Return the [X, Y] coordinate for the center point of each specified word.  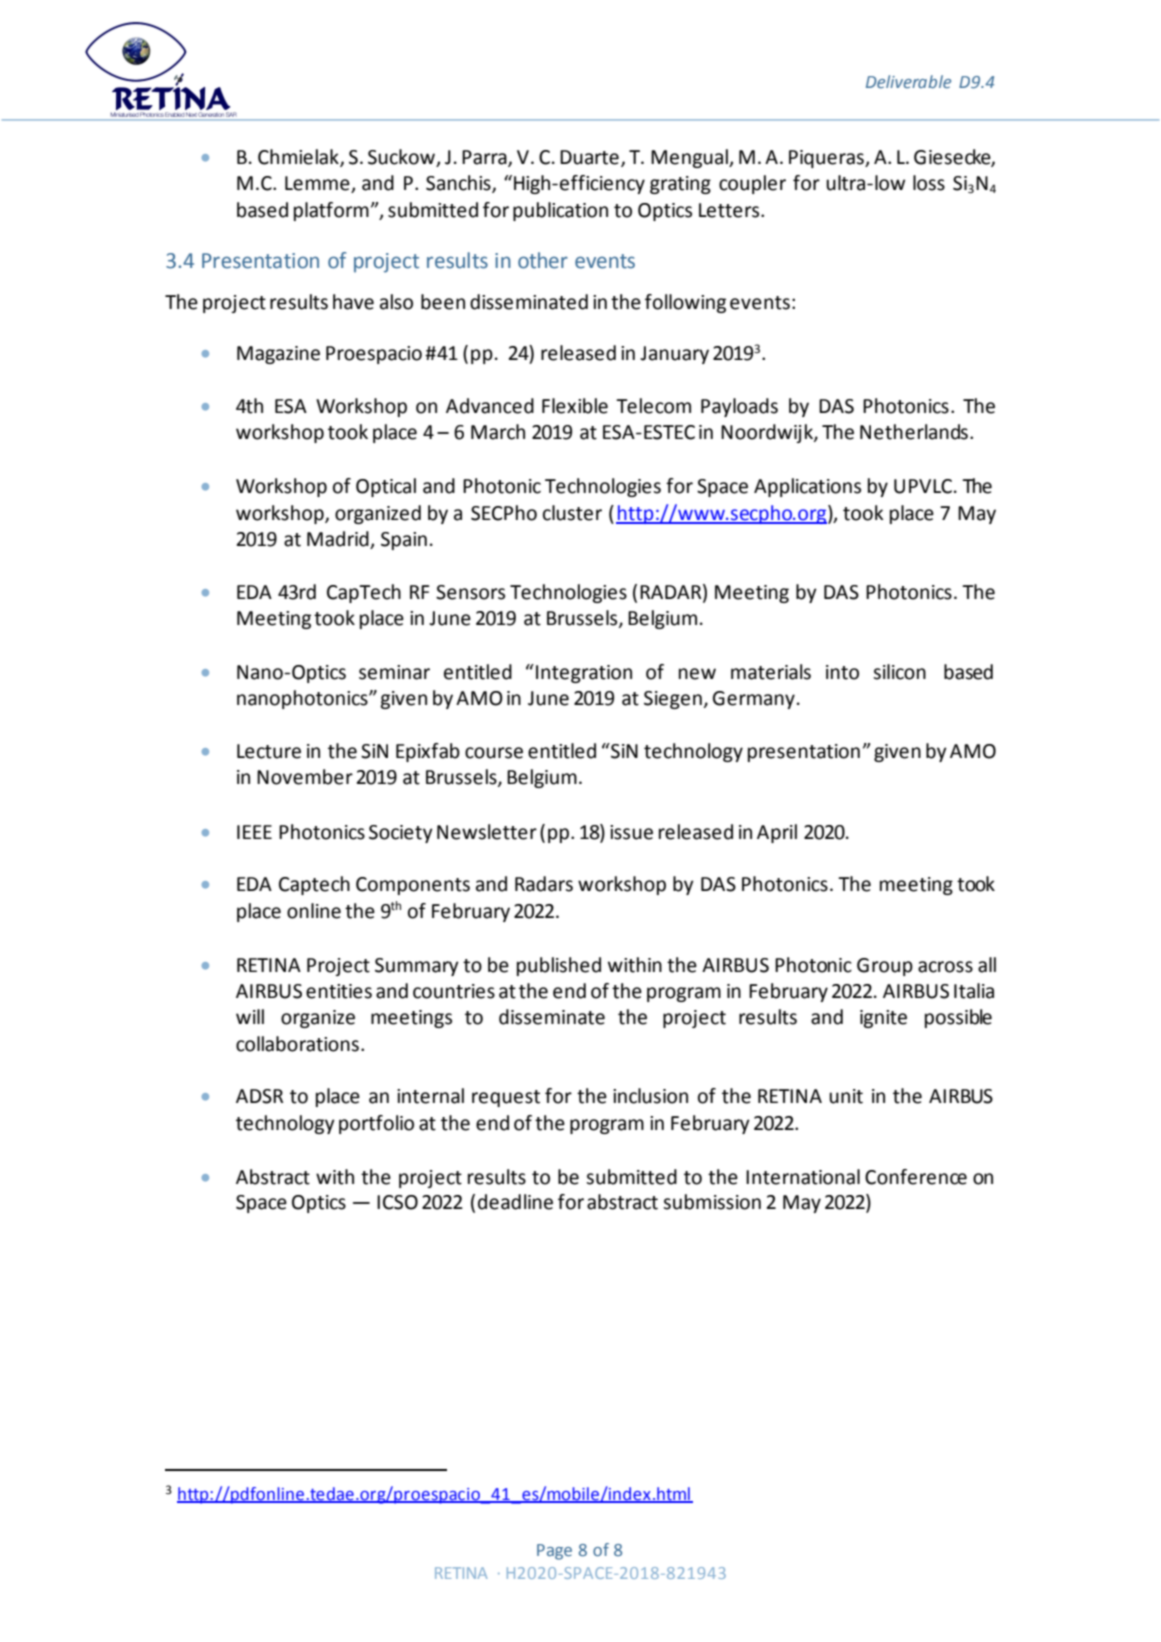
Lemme [318, 184]
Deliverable [908, 81]
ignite [883, 1019]
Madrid [339, 540]
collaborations [297, 1044]
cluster [572, 513]
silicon [899, 672]
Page [554, 1552]
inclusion [650, 1096]
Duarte [589, 157]
